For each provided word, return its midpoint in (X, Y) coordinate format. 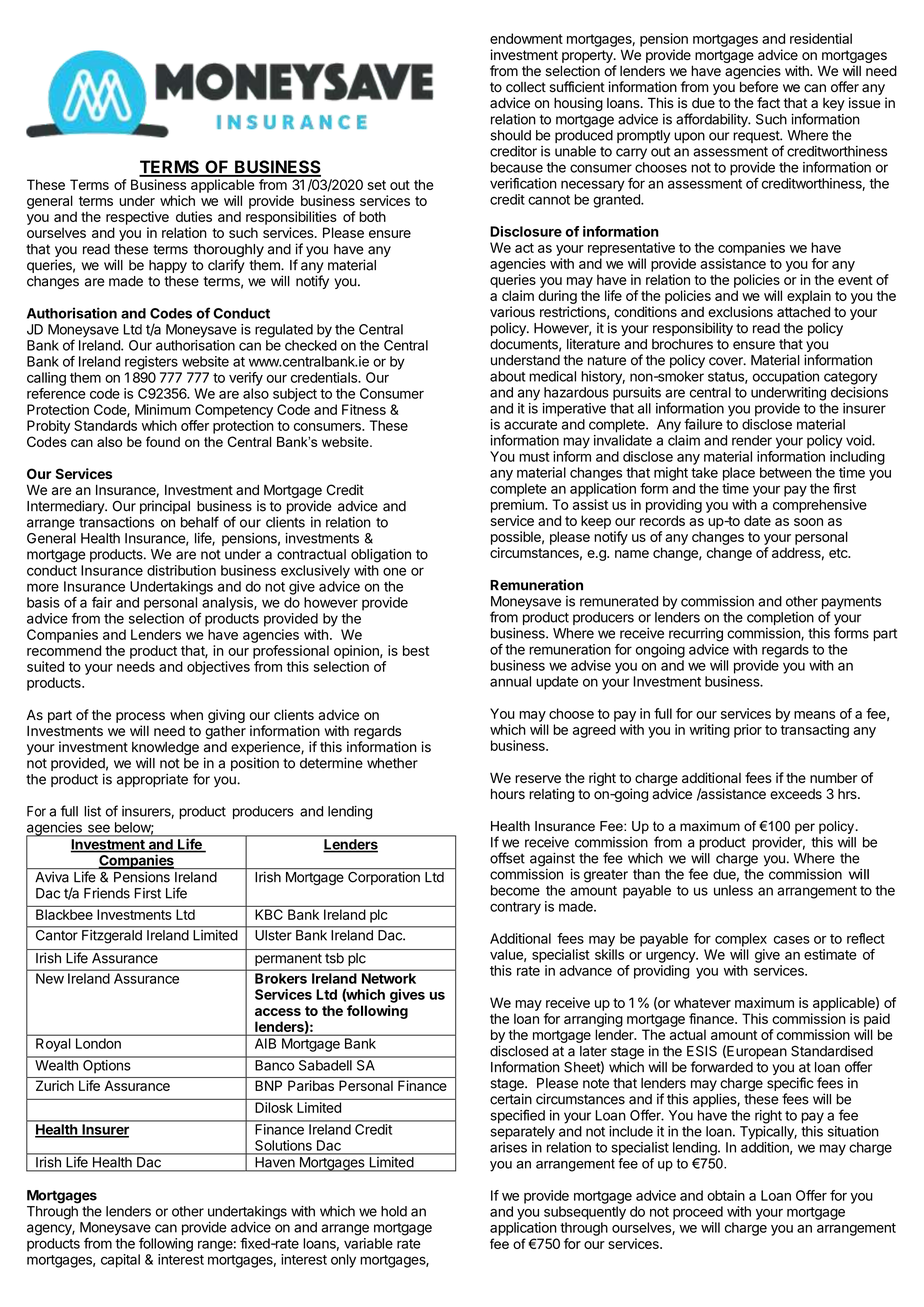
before (759, 87)
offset (507, 858)
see (99, 828)
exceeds (796, 794)
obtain (726, 1195)
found (163, 441)
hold (394, 1211)
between (786, 472)
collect (526, 87)
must (534, 457)
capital (120, 1261)
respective (137, 218)
